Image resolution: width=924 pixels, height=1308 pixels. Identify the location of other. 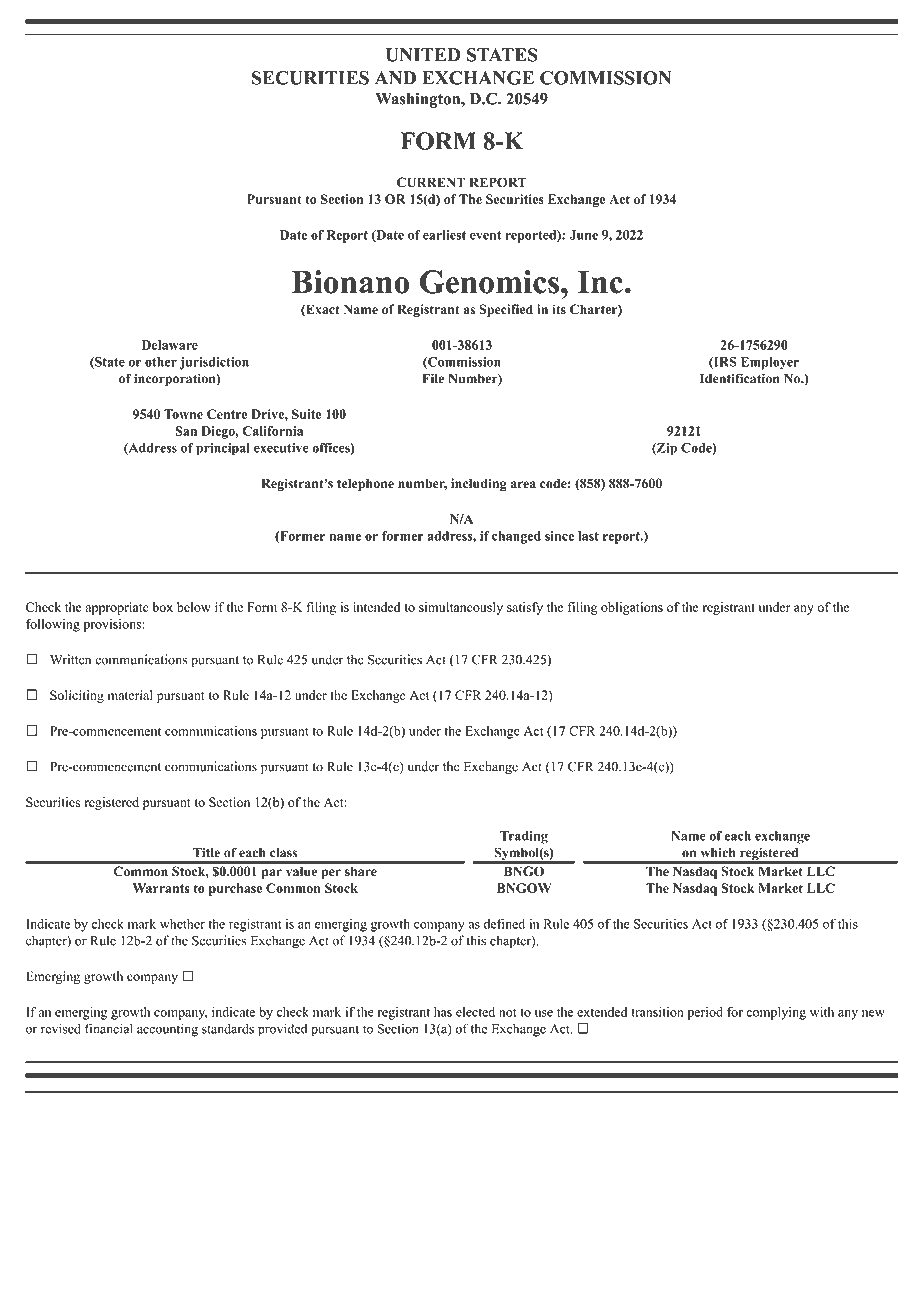
(161, 362).
